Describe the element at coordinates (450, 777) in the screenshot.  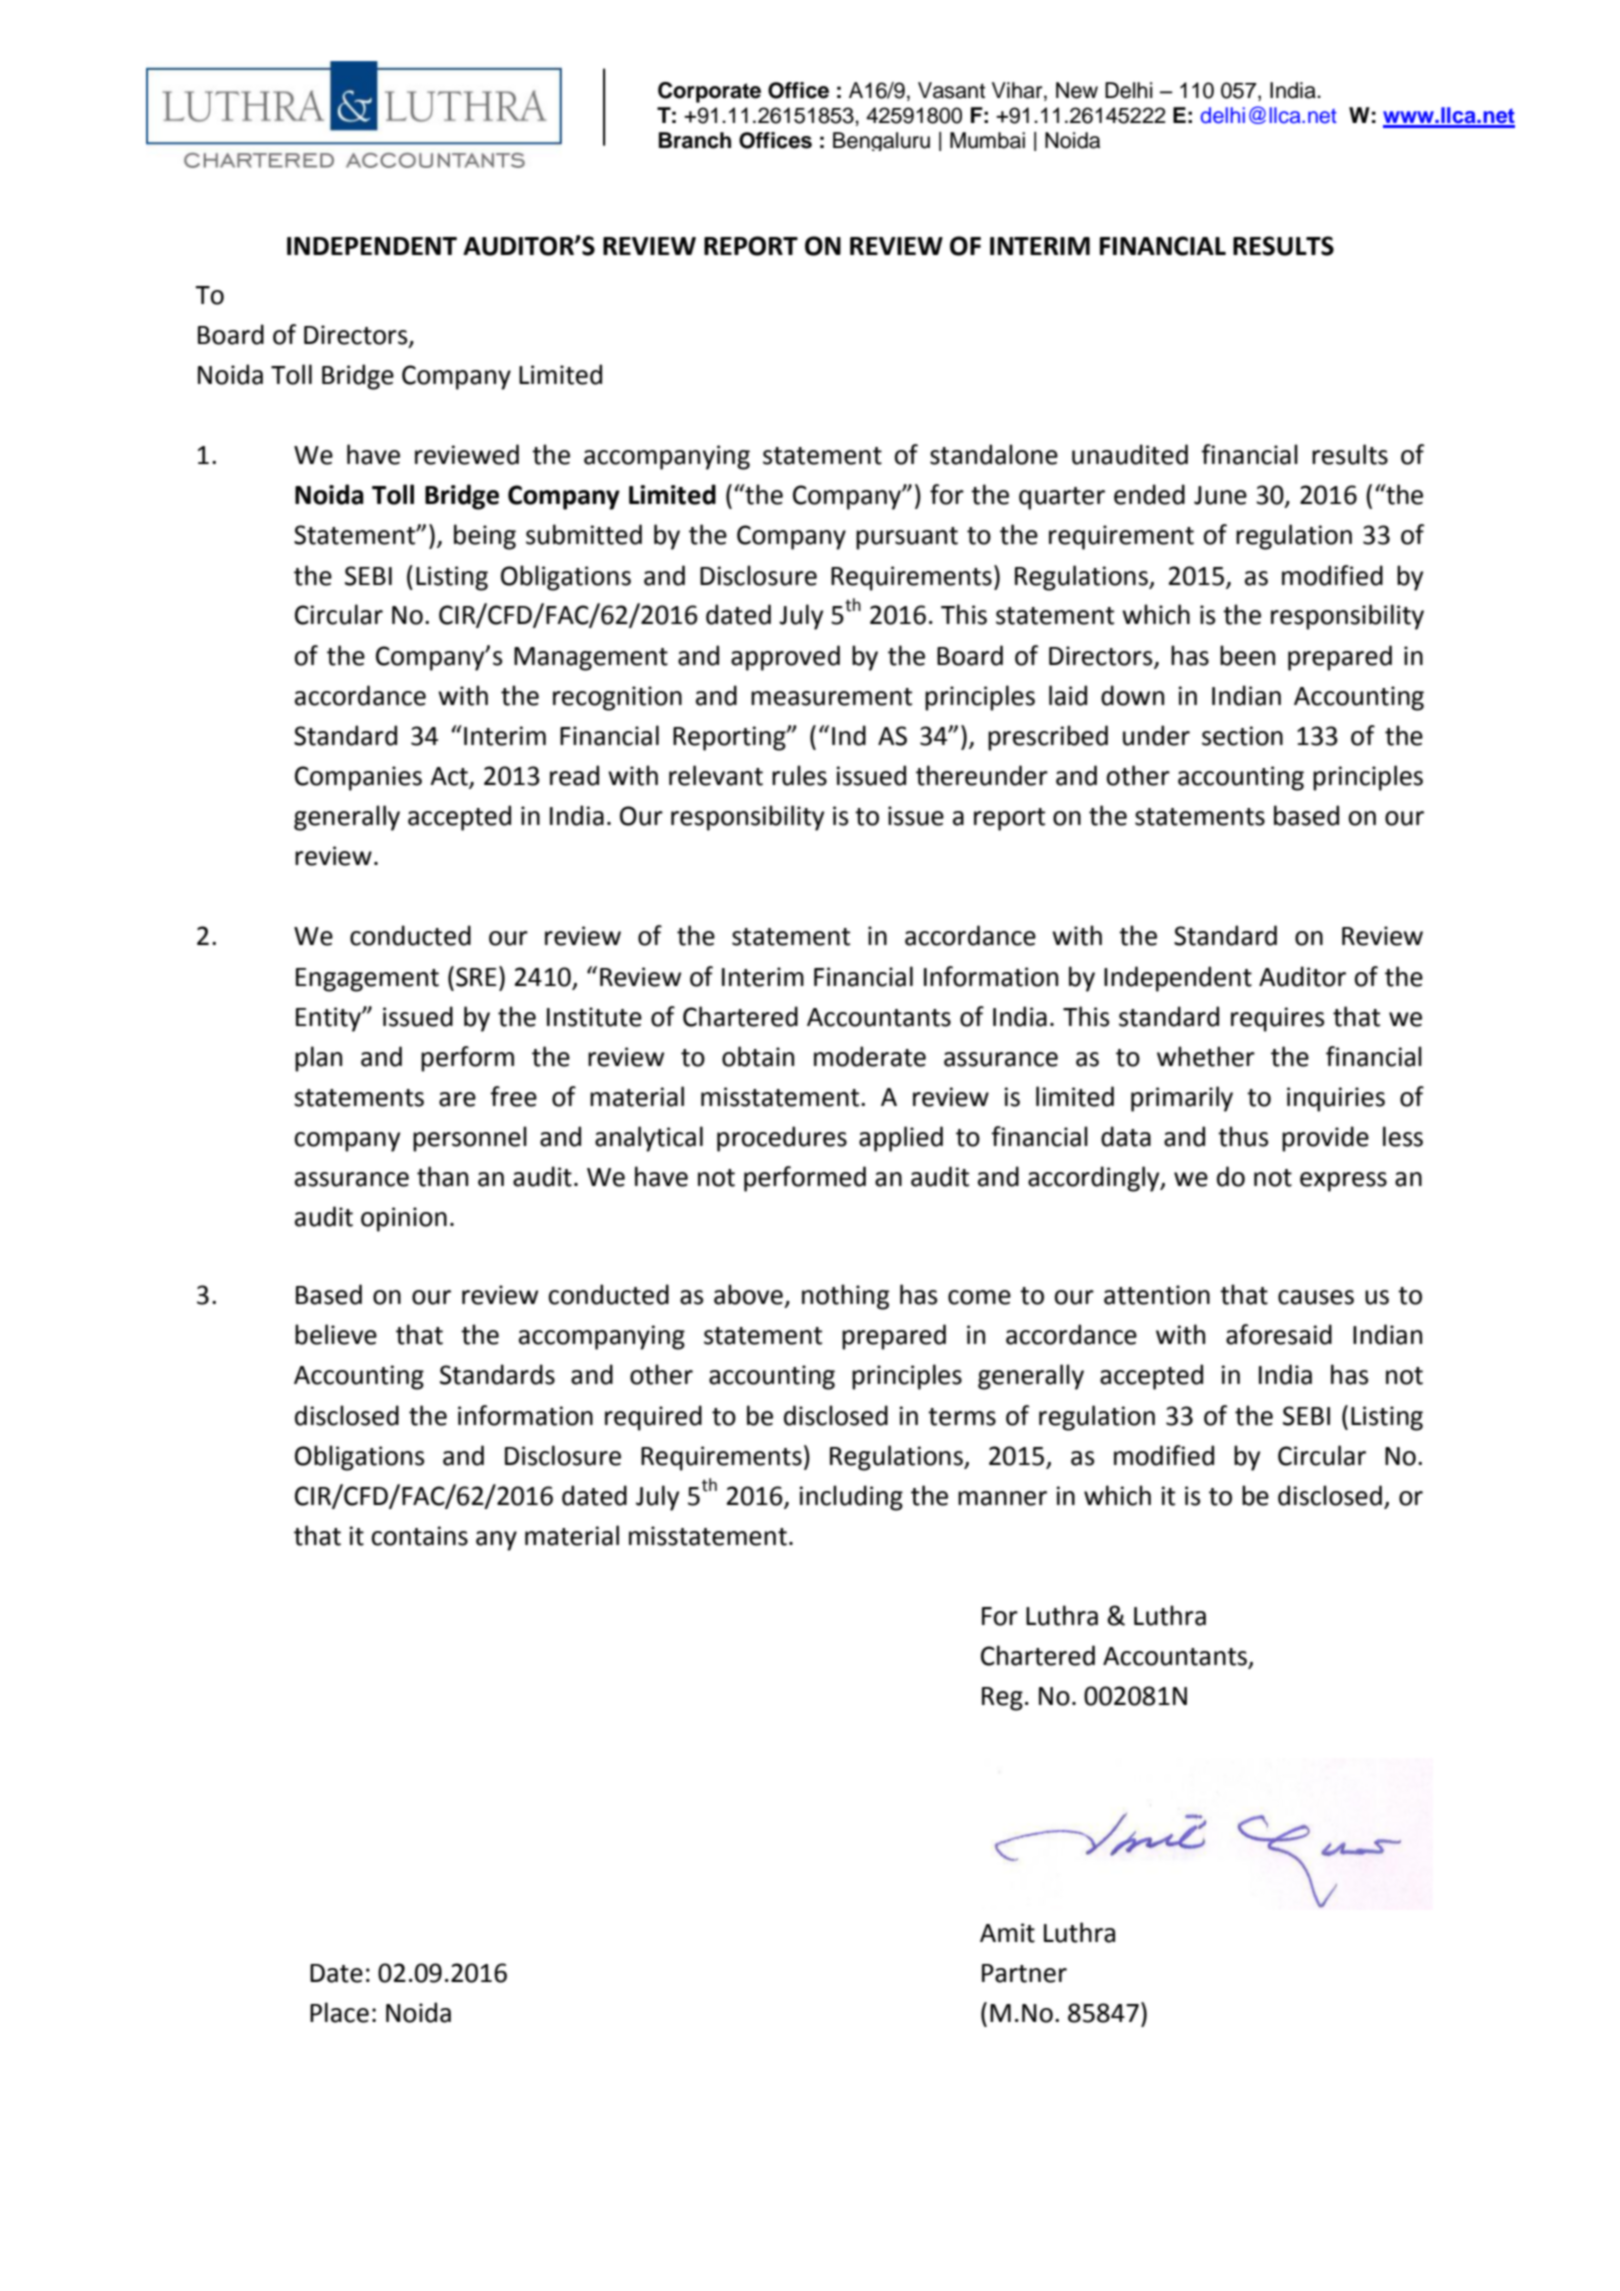
I see `Act` at that location.
